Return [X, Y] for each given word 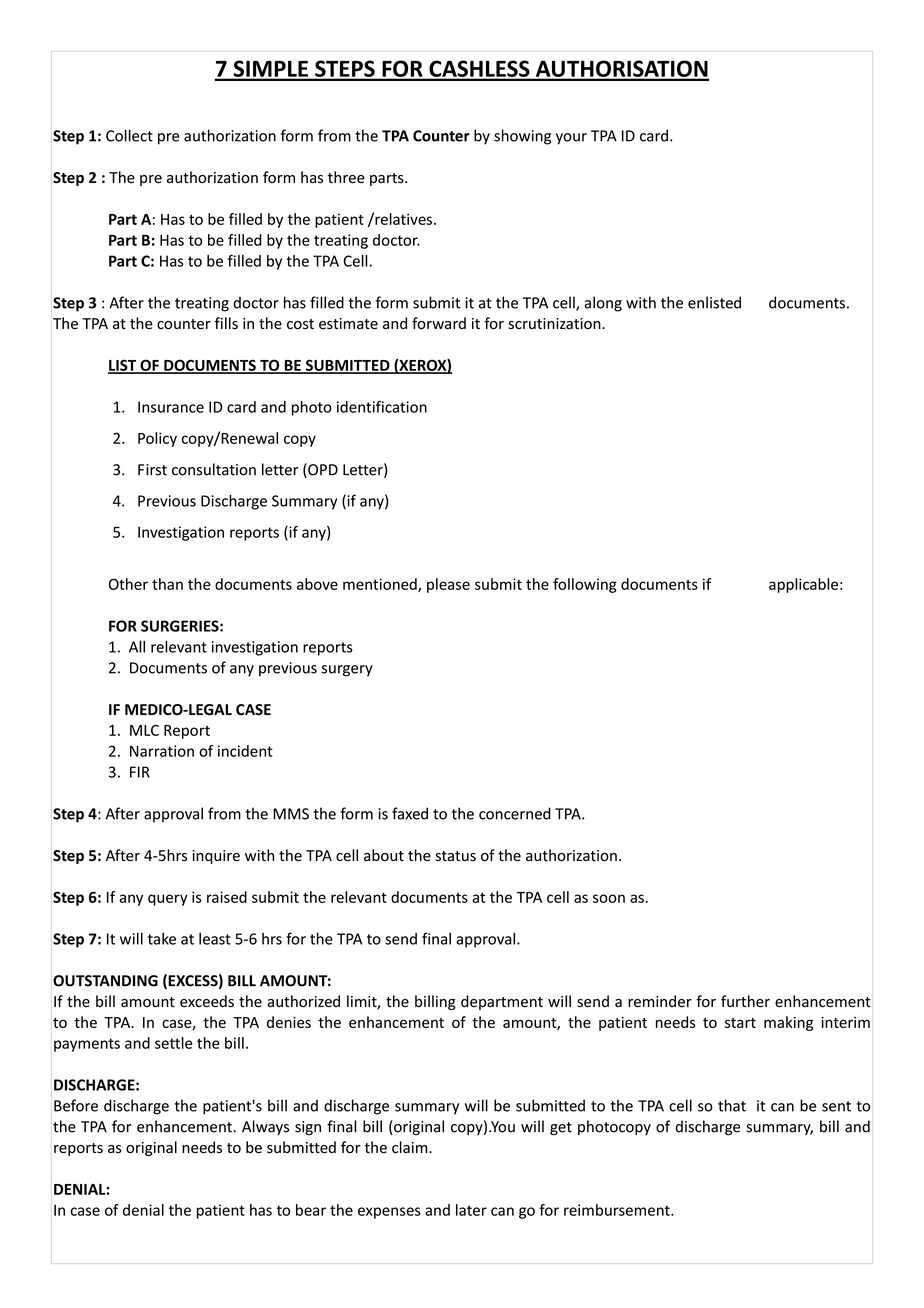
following [585, 585]
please [448, 585]
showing [522, 137]
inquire [216, 857]
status [455, 856]
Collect [129, 135]
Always [265, 1127]
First [152, 470]
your [571, 139]
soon [609, 898]
